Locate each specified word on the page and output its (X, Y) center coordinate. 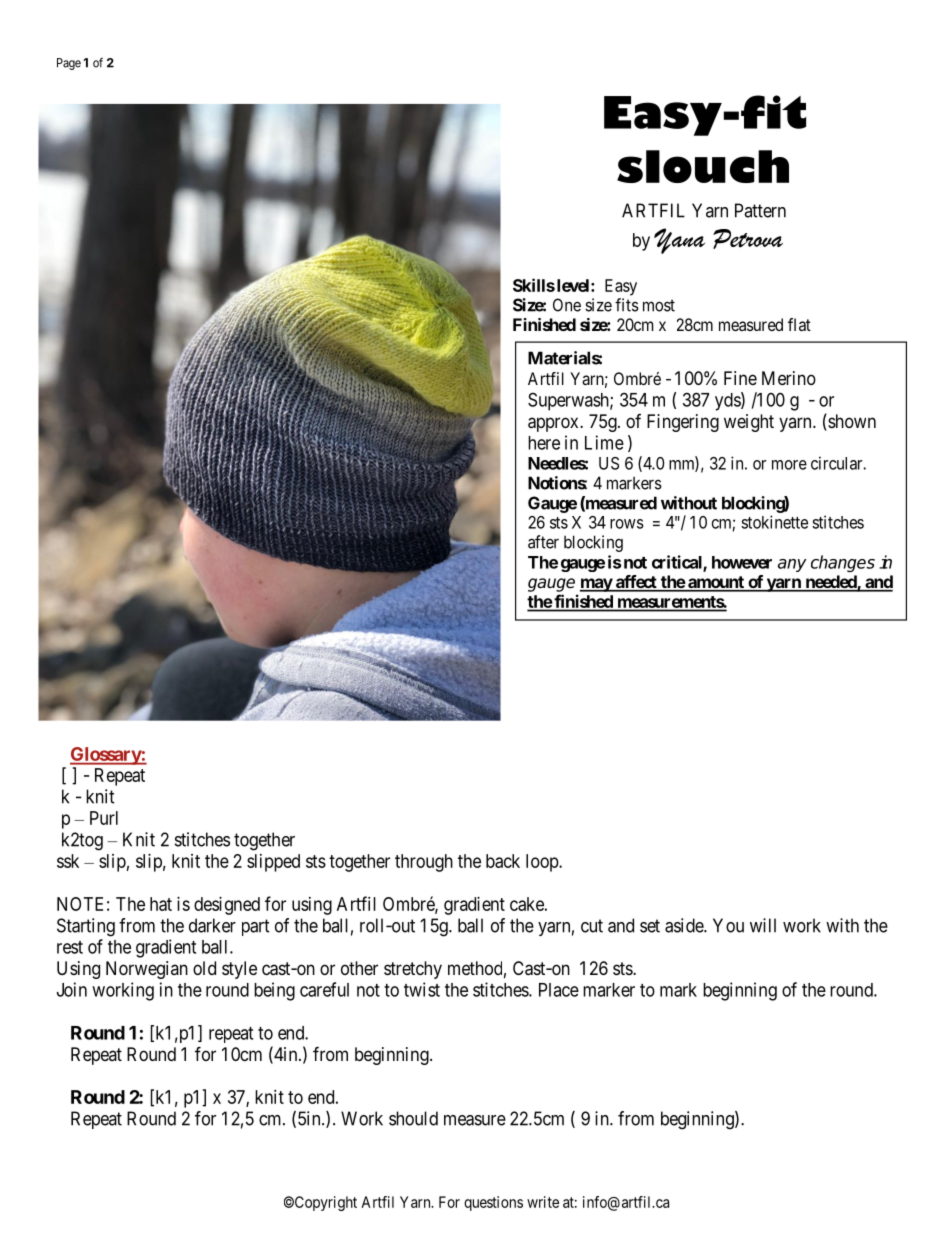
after (543, 542)
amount (716, 583)
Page (69, 64)
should (413, 1118)
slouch (703, 166)
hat (161, 904)
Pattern (760, 210)
